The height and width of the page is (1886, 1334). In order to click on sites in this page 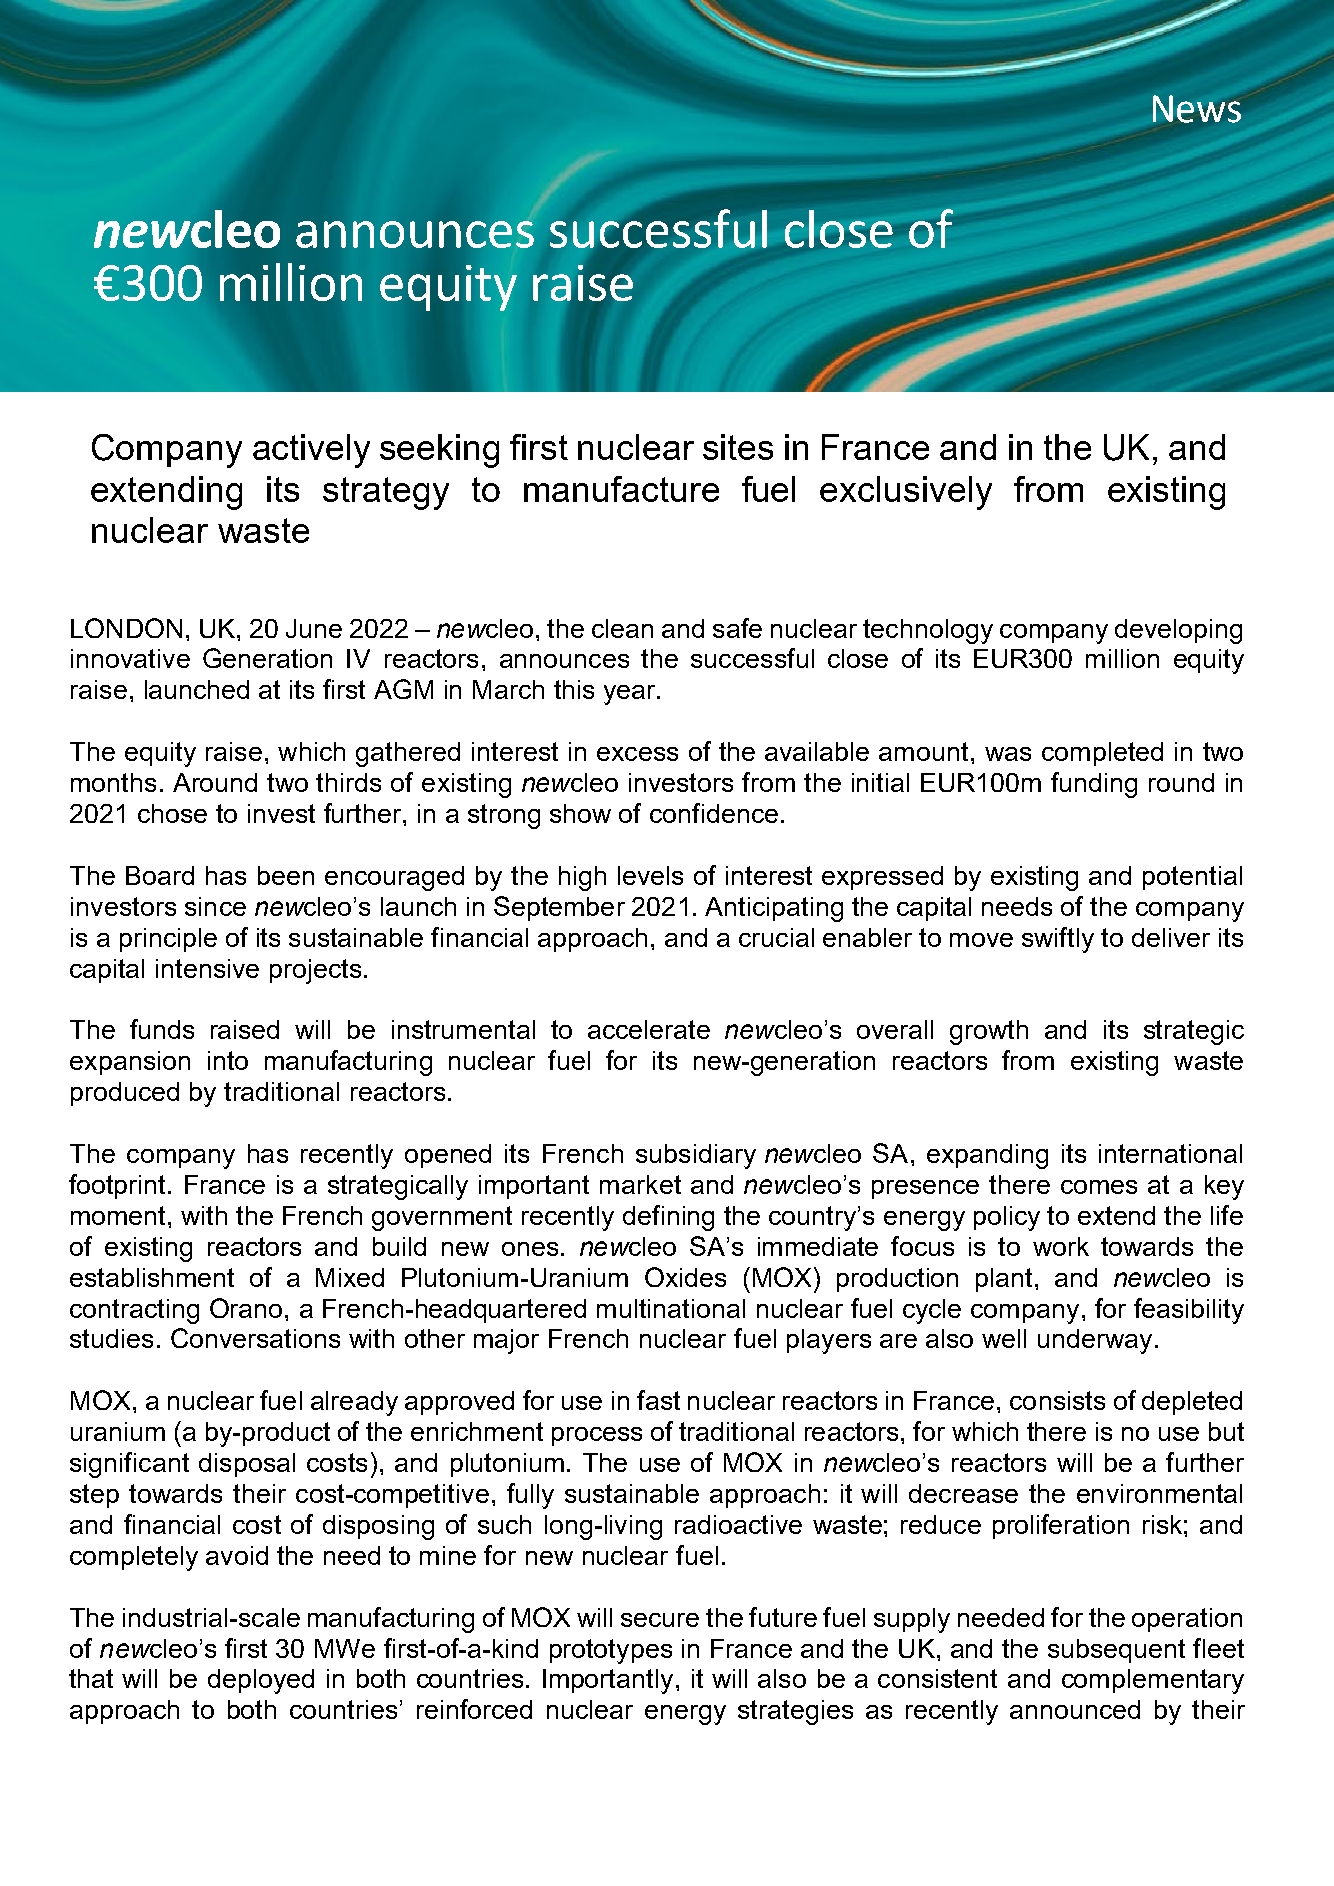, I will do `click(738, 447)`.
